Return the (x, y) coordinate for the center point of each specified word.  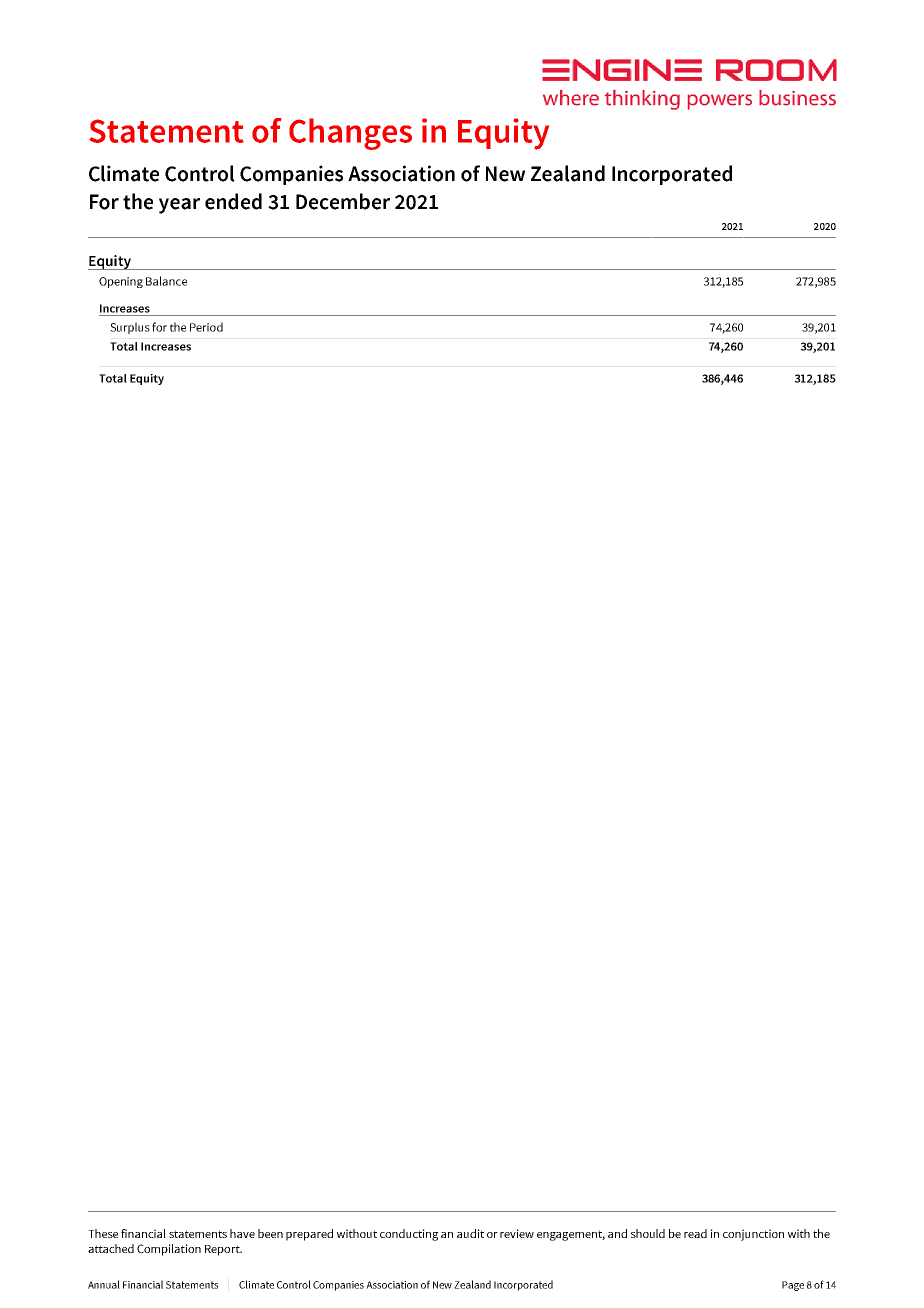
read (695, 1233)
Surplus (130, 328)
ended (233, 201)
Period (206, 327)
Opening (121, 282)
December (343, 201)
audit (470, 1233)
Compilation (169, 1250)
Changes (350, 134)
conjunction (753, 1235)
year (179, 206)
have (242, 1233)
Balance (166, 281)
